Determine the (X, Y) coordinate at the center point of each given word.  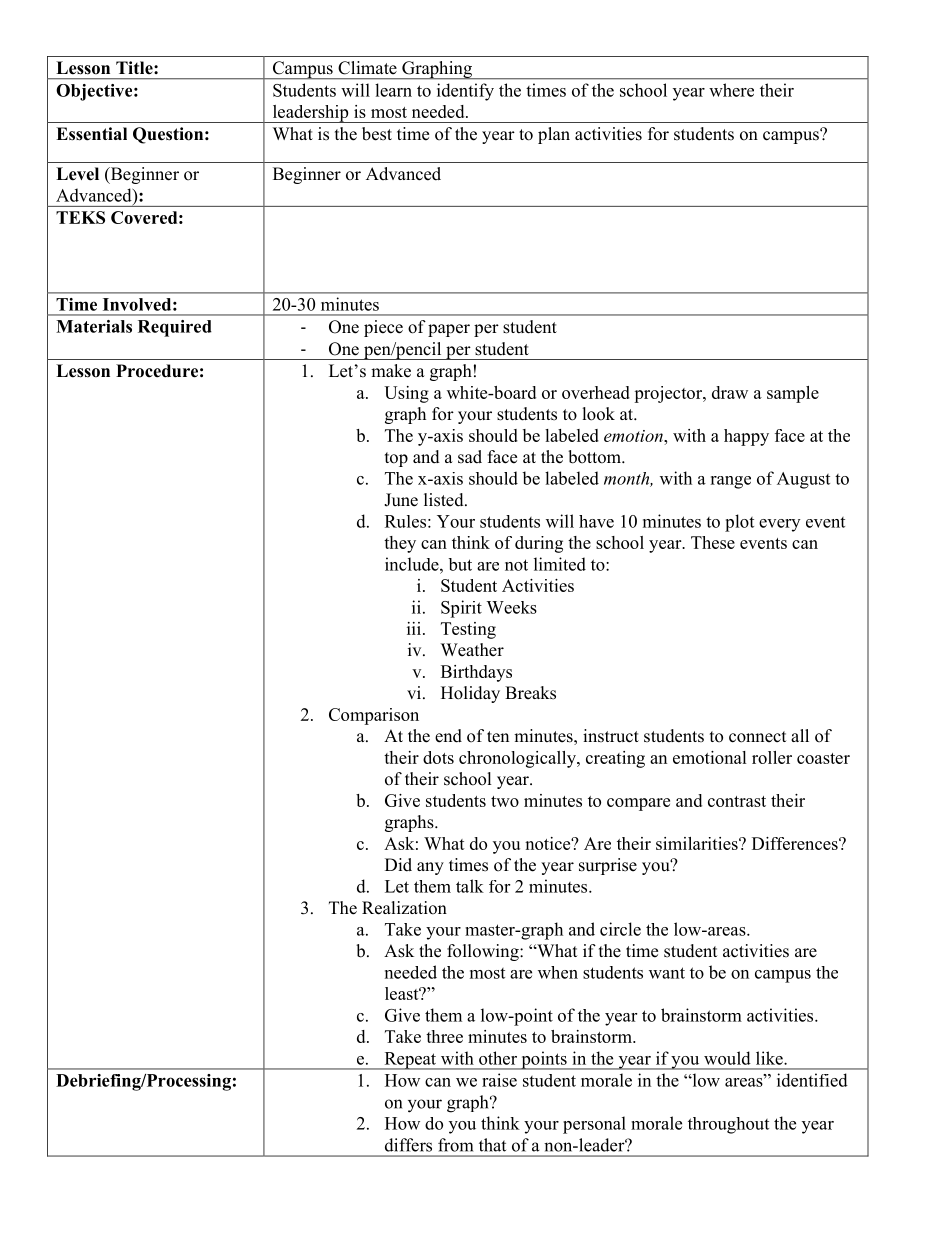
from (455, 1145)
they (400, 544)
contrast (737, 801)
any (430, 868)
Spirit (461, 609)
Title (135, 68)
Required (175, 328)
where (731, 90)
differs (408, 1145)
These (713, 542)
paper (449, 330)
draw (730, 392)
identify (465, 92)
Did (398, 865)
